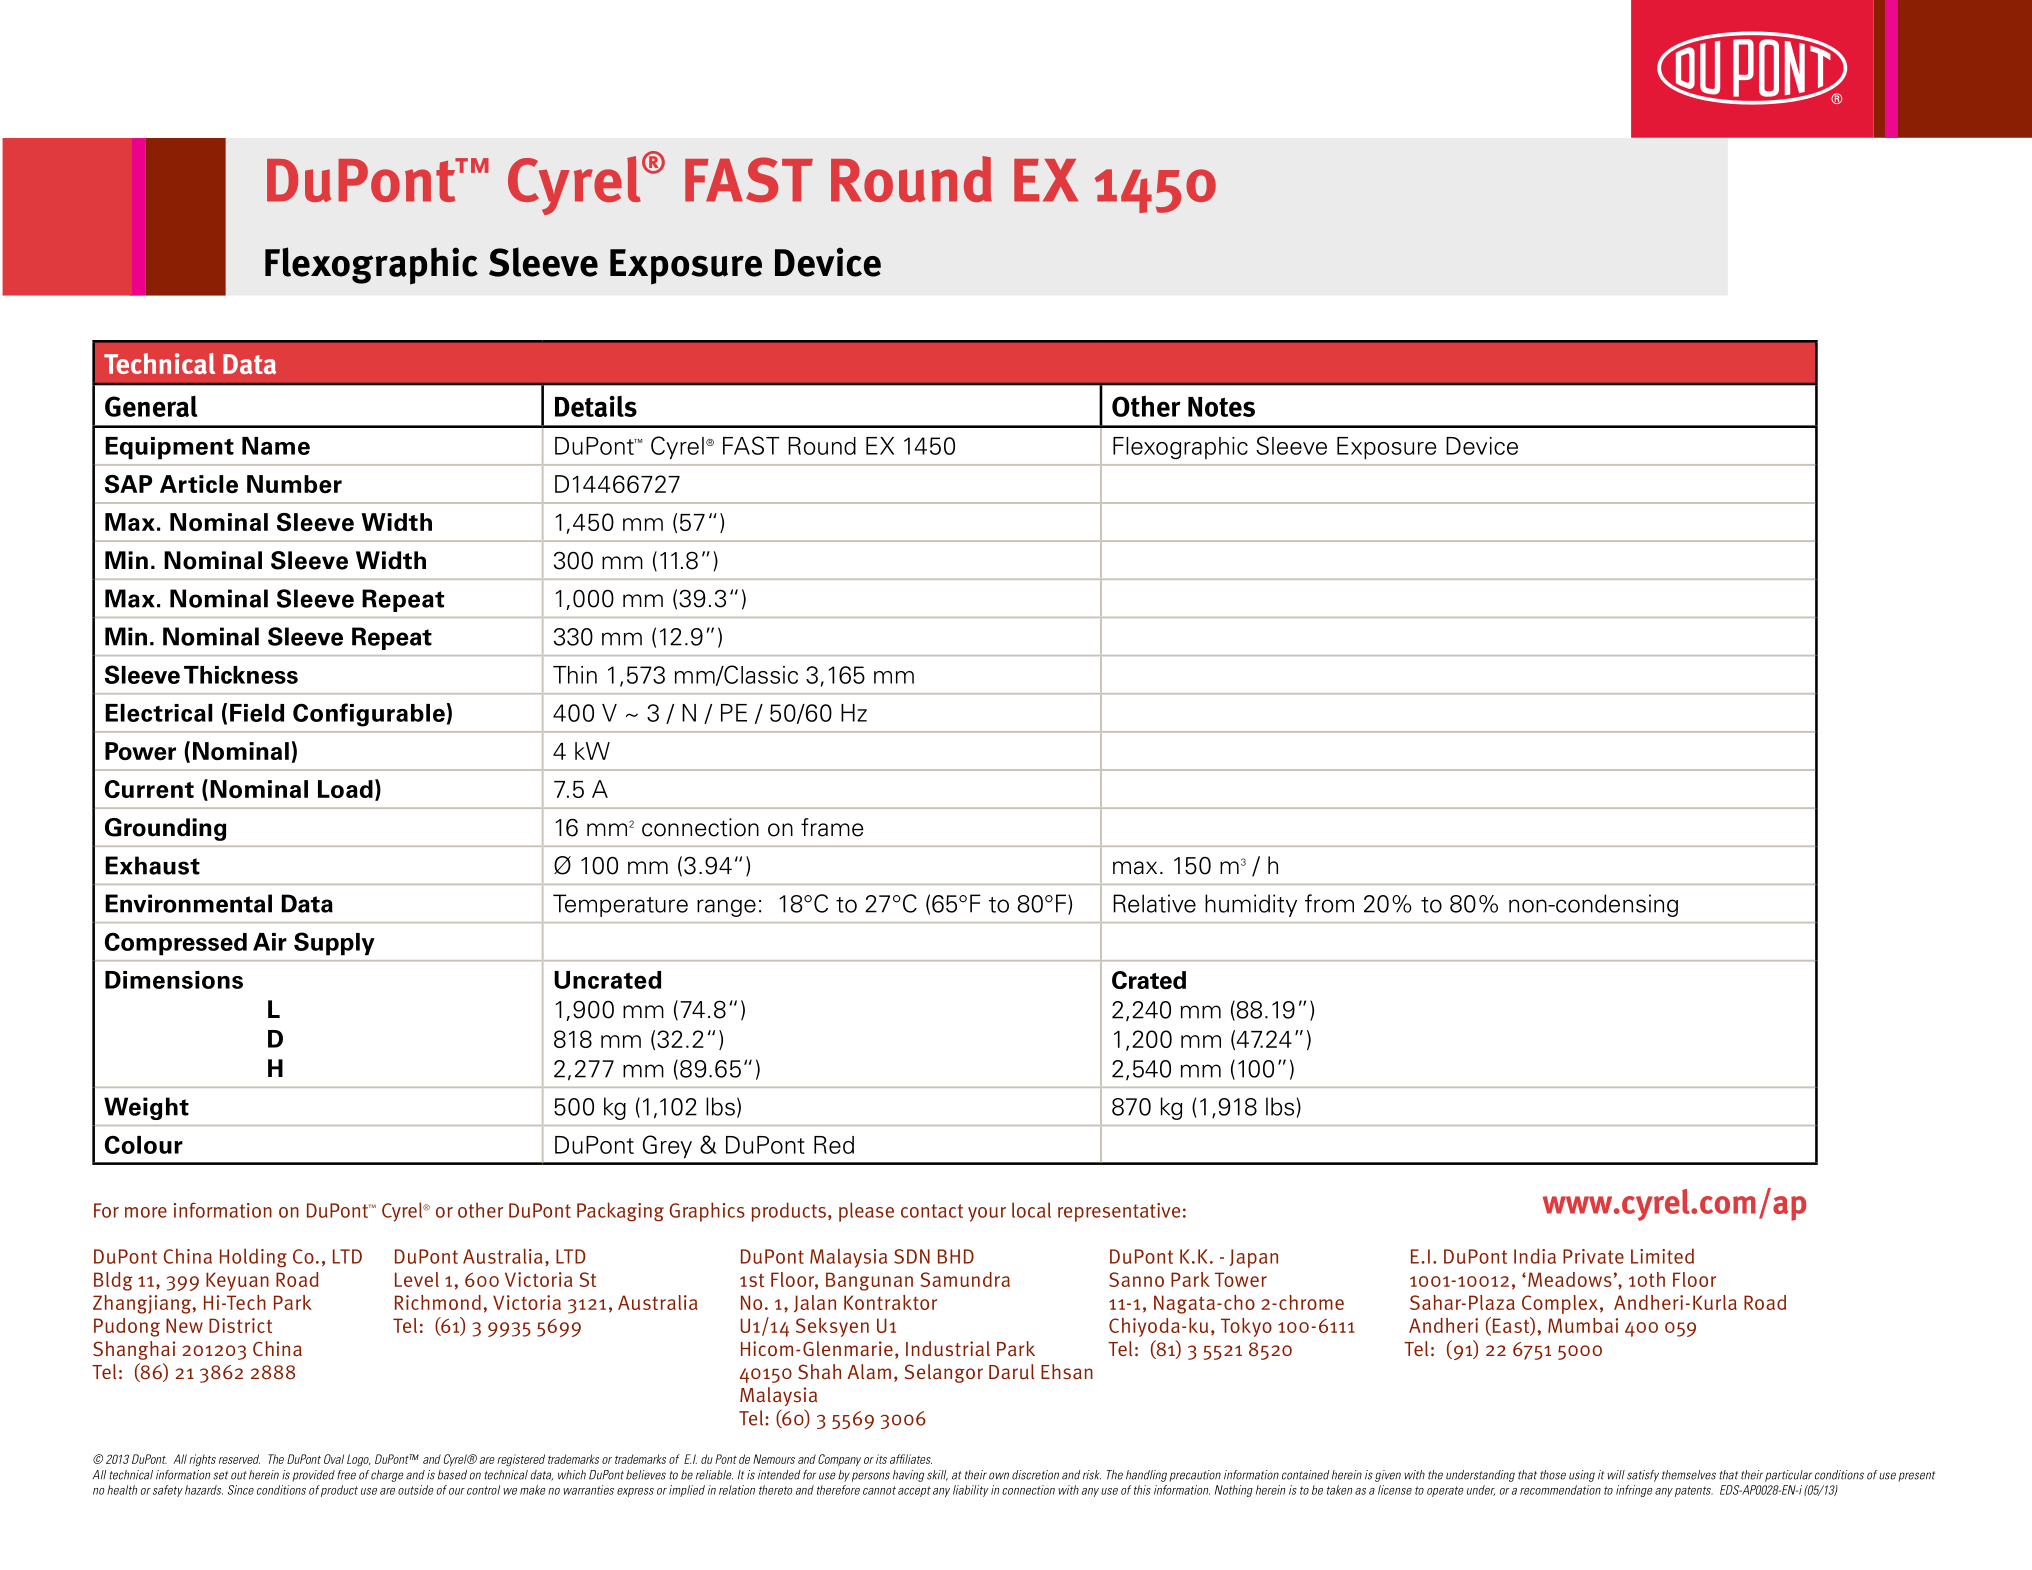  I want to click on from, so click(1329, 903).
